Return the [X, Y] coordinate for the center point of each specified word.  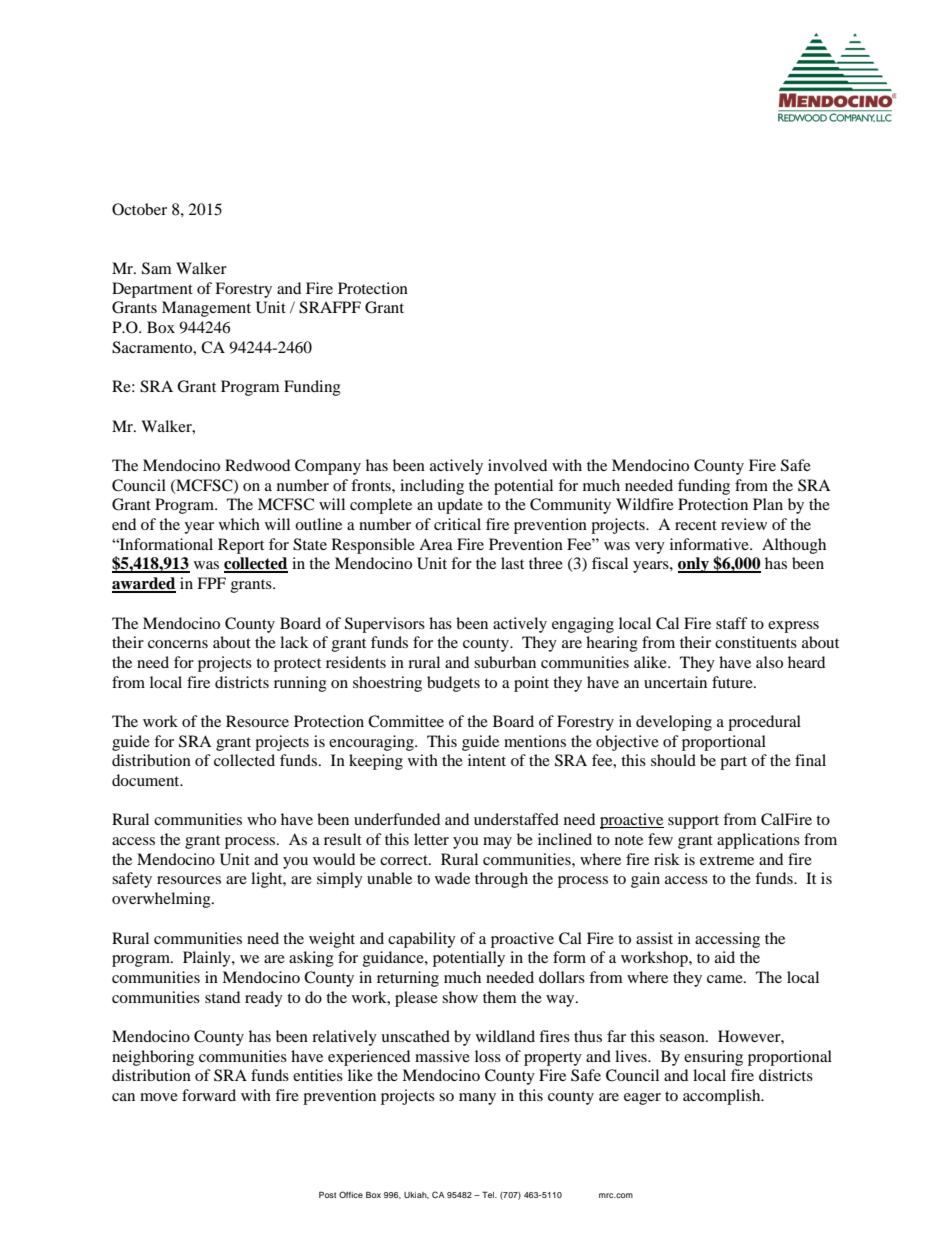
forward [209, 1095]
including [432, 487]
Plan [768, 504]
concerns [178, 644]
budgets [453, 684]
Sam [156, 268]
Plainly [208, 959]
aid [725, 957]
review [744, 524]
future [733, 682]
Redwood [257, 465]
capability [422, 940]
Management [206, 309]
